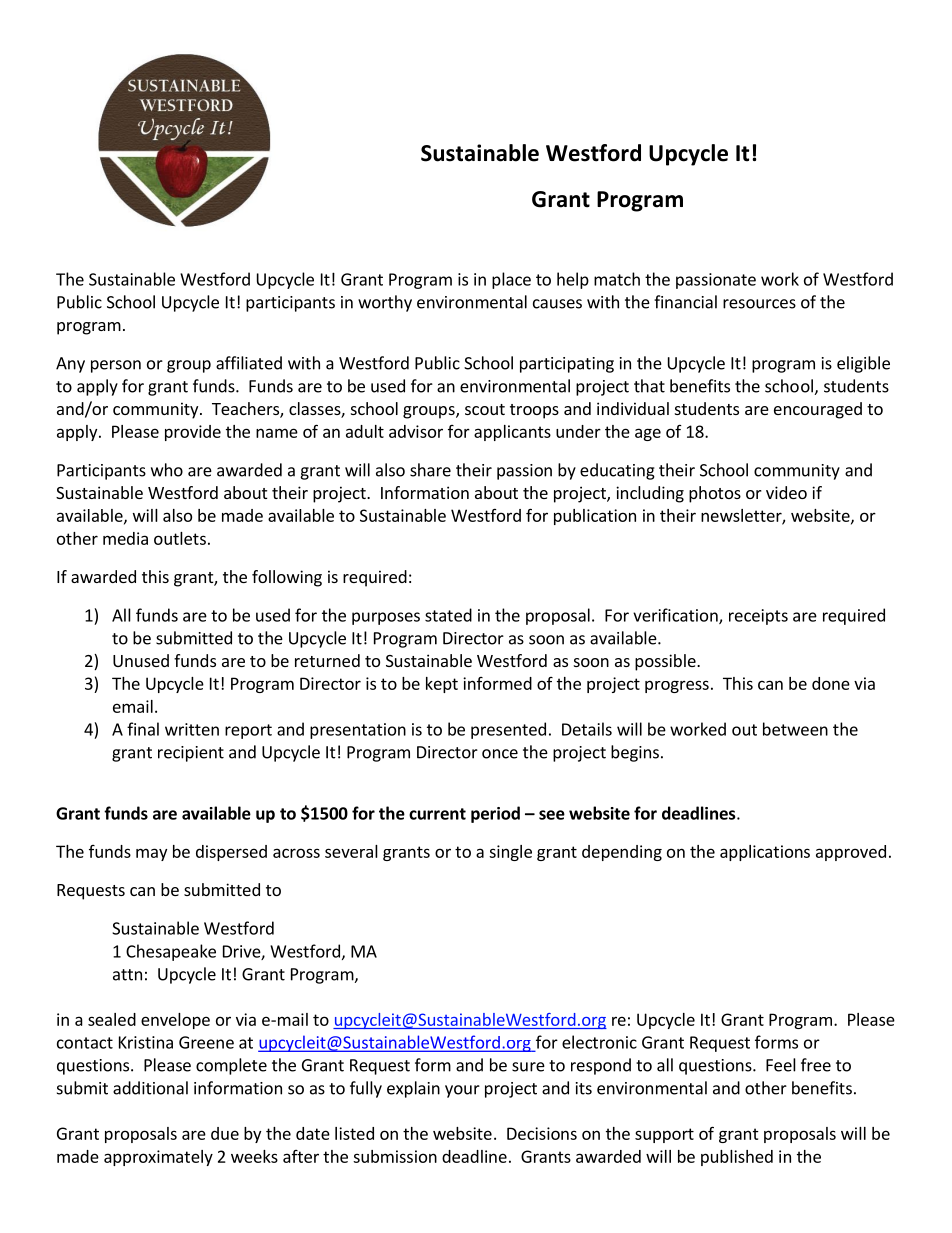 The image size is (952, 1233). What do you see at coordinates (171, 952) in the screenshot?
I see `Chesapeake` at bounding box center [171, 952].
